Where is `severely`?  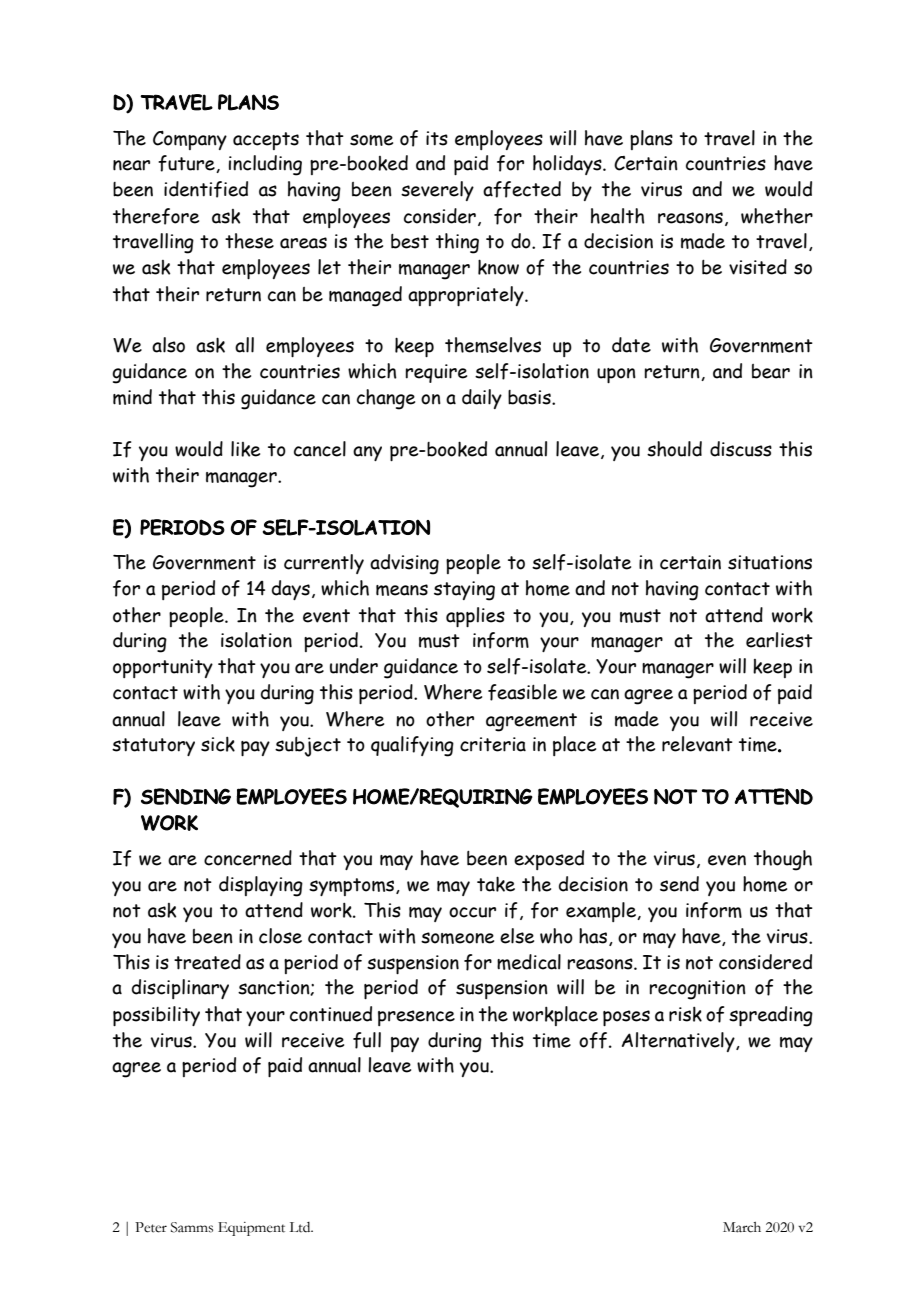
severely is located at coordinates (437, 191).
